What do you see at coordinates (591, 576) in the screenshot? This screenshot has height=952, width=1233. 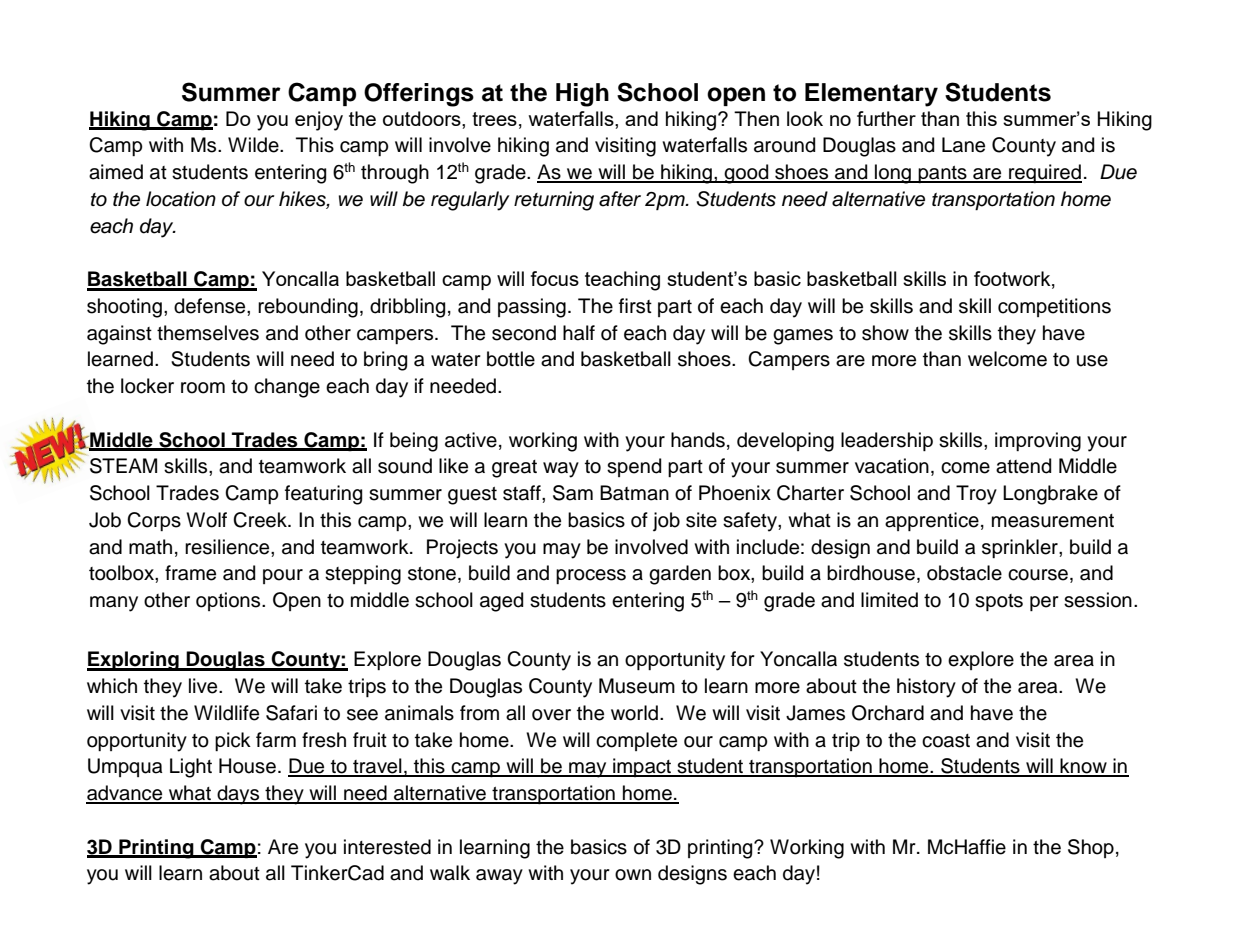 I see `process` at bounding box center [591, 576].
